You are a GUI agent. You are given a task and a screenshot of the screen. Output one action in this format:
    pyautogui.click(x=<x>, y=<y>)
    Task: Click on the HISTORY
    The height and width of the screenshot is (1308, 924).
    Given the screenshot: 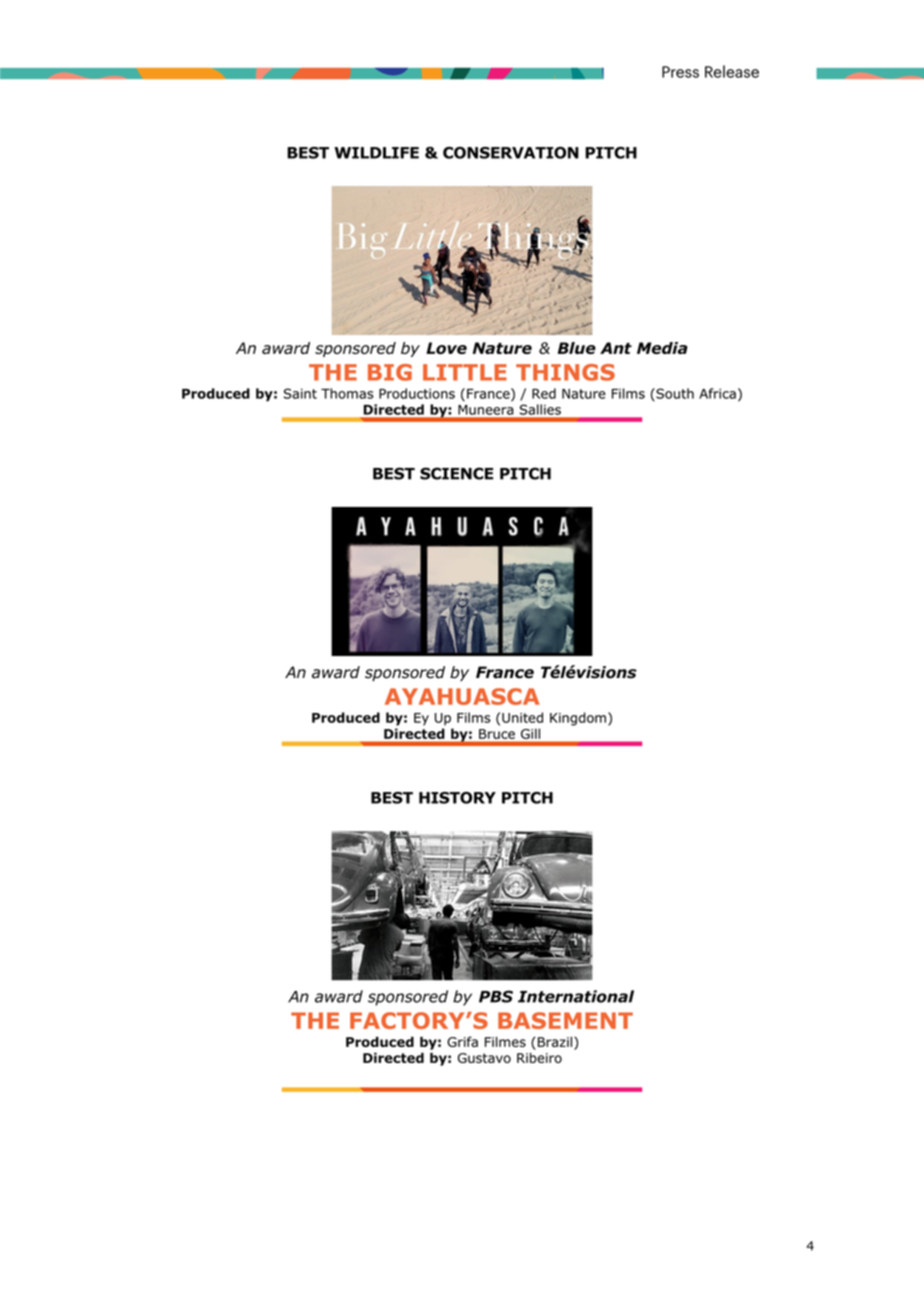 What is the action you would take?
    pyautogui.click(x=457, y=798)
